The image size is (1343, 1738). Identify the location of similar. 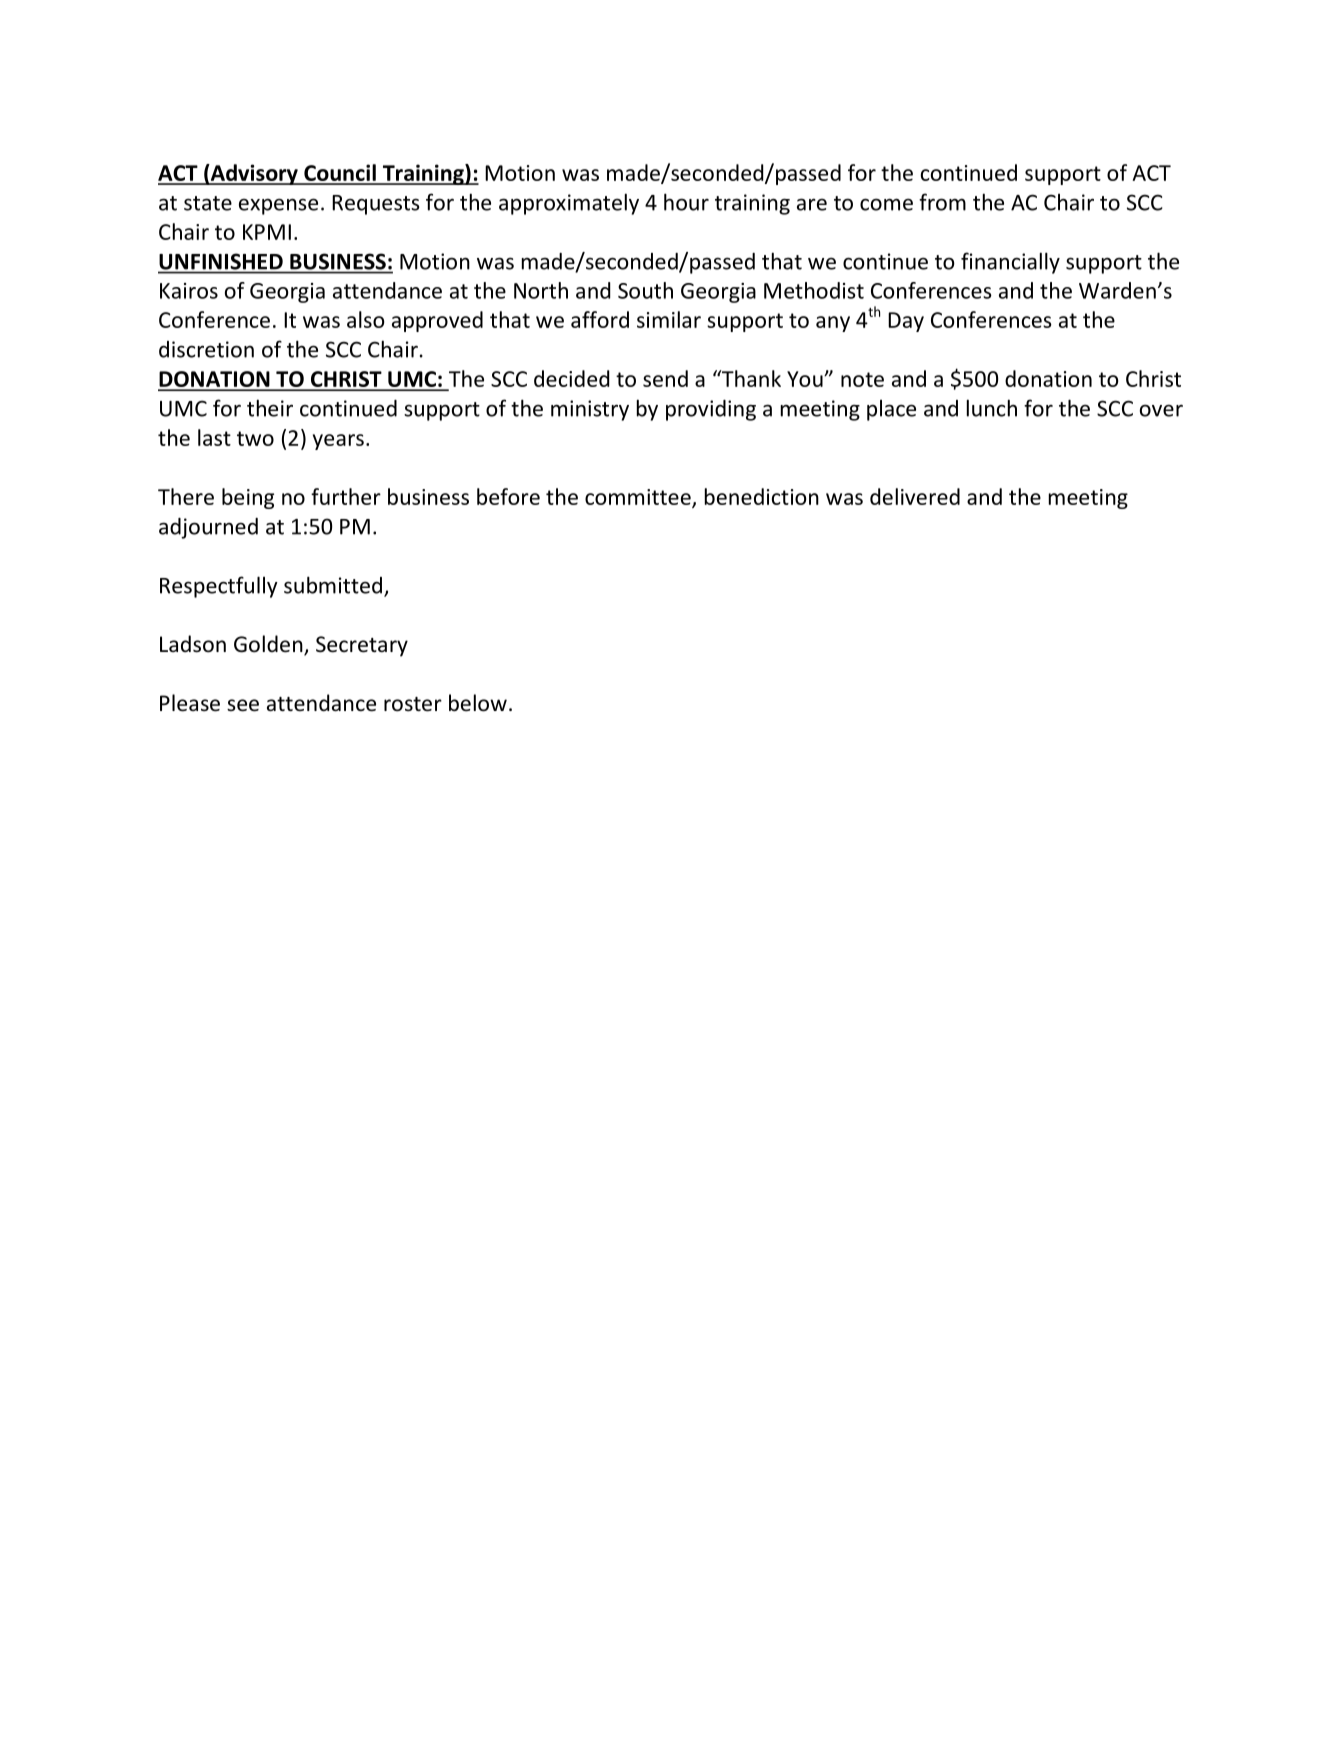
(669, 319).
